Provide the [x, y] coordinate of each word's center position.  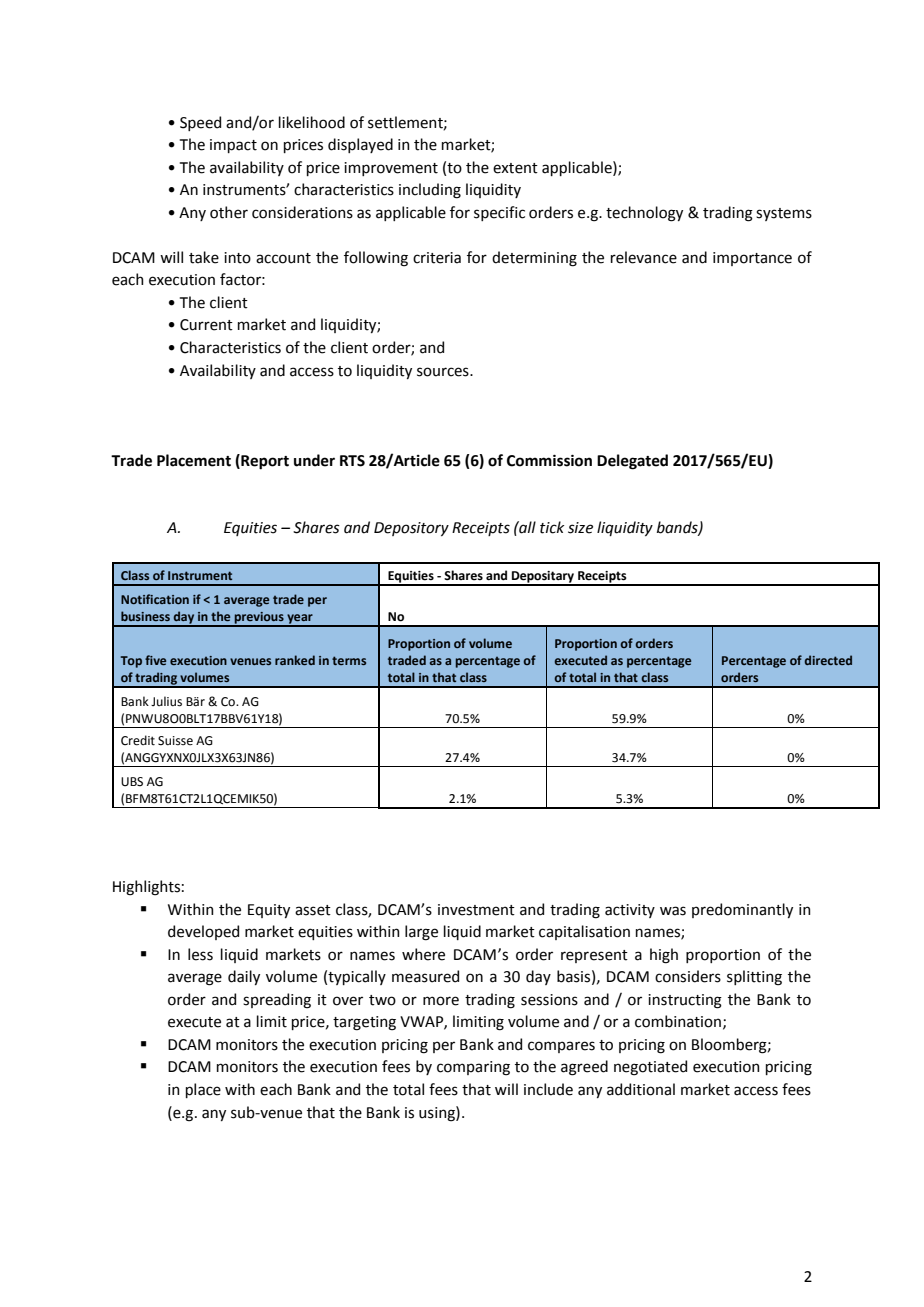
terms [349, 660]
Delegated [632, 462]
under [314, 460]
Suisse [175, 741]
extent [515, 168]
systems [784, 214]
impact [233, 146]
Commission [549, 461]
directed [828, 660]
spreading [277, 1001]
